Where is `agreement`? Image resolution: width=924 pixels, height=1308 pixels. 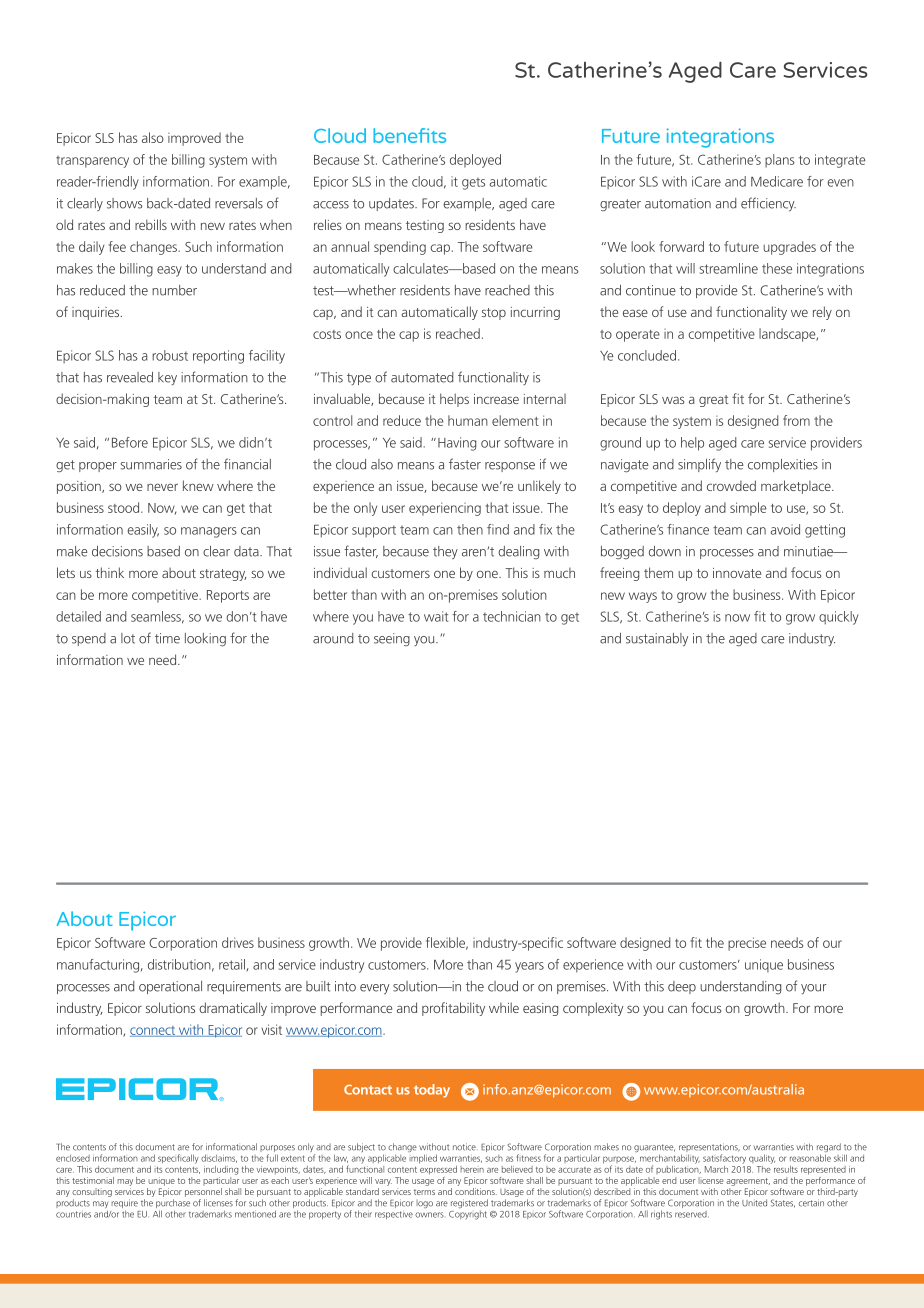 agreement is located at coordinates (748, 1182).
